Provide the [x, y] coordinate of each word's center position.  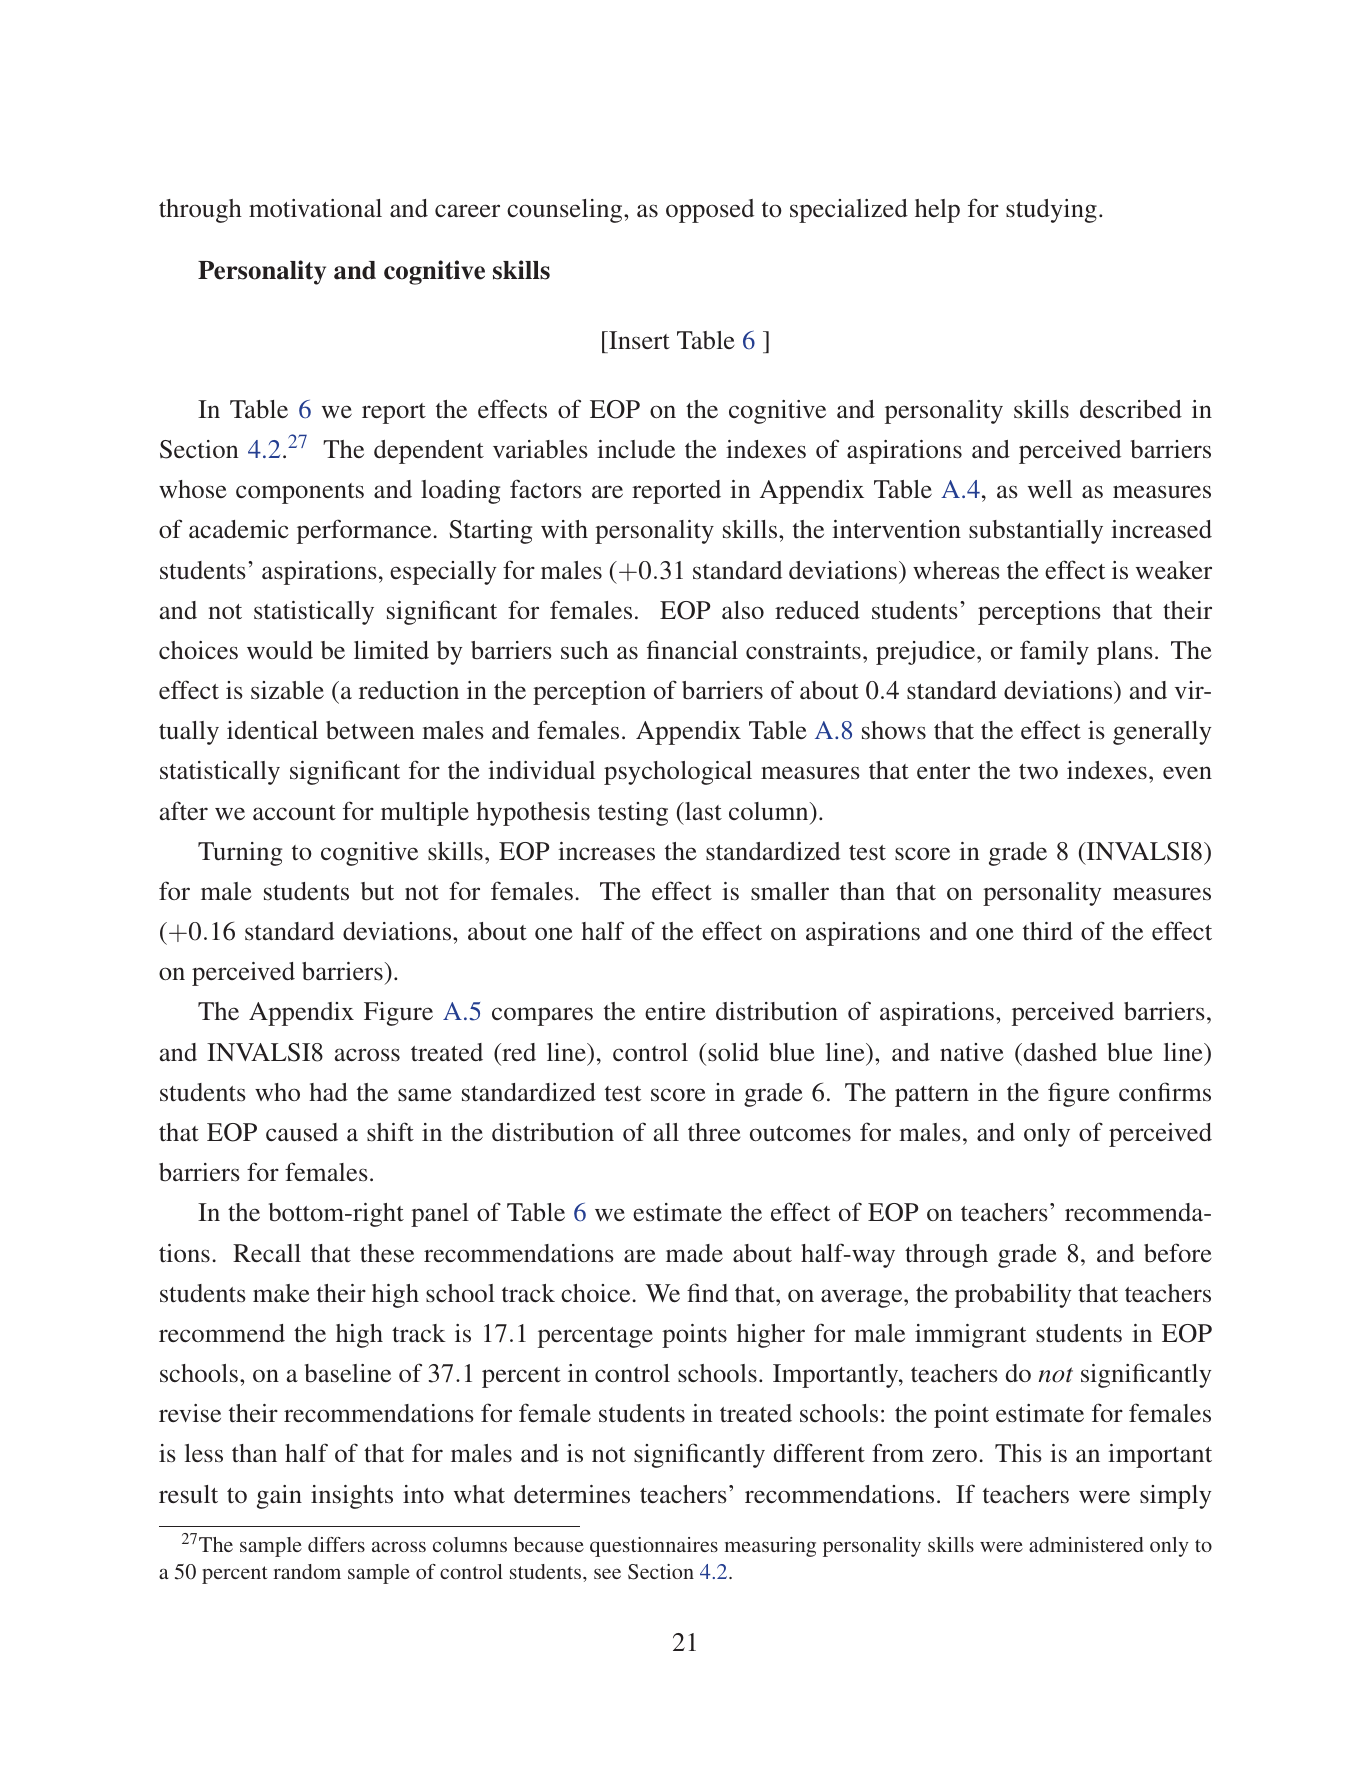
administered [1086, 1544]
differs [336, 1544]
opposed [710, 211]
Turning [240, 854]
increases [606, 851]
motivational [315, 208]
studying [1051, 211]
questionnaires [654, 1547]
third [1048, 931]
